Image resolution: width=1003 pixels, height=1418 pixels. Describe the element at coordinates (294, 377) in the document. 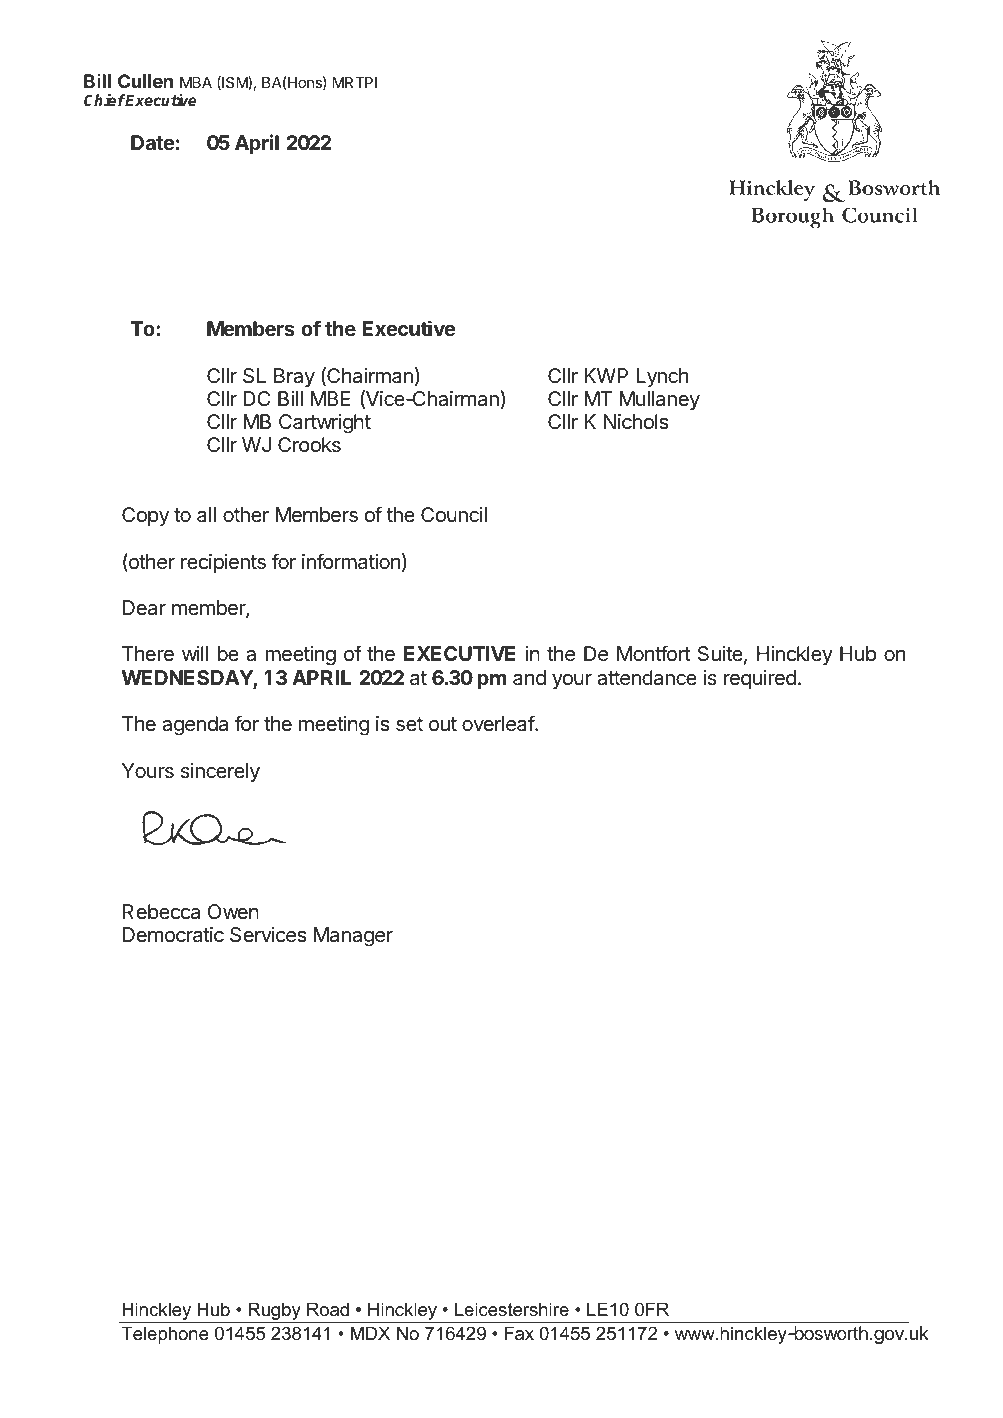

I see `Bray` at that location.
